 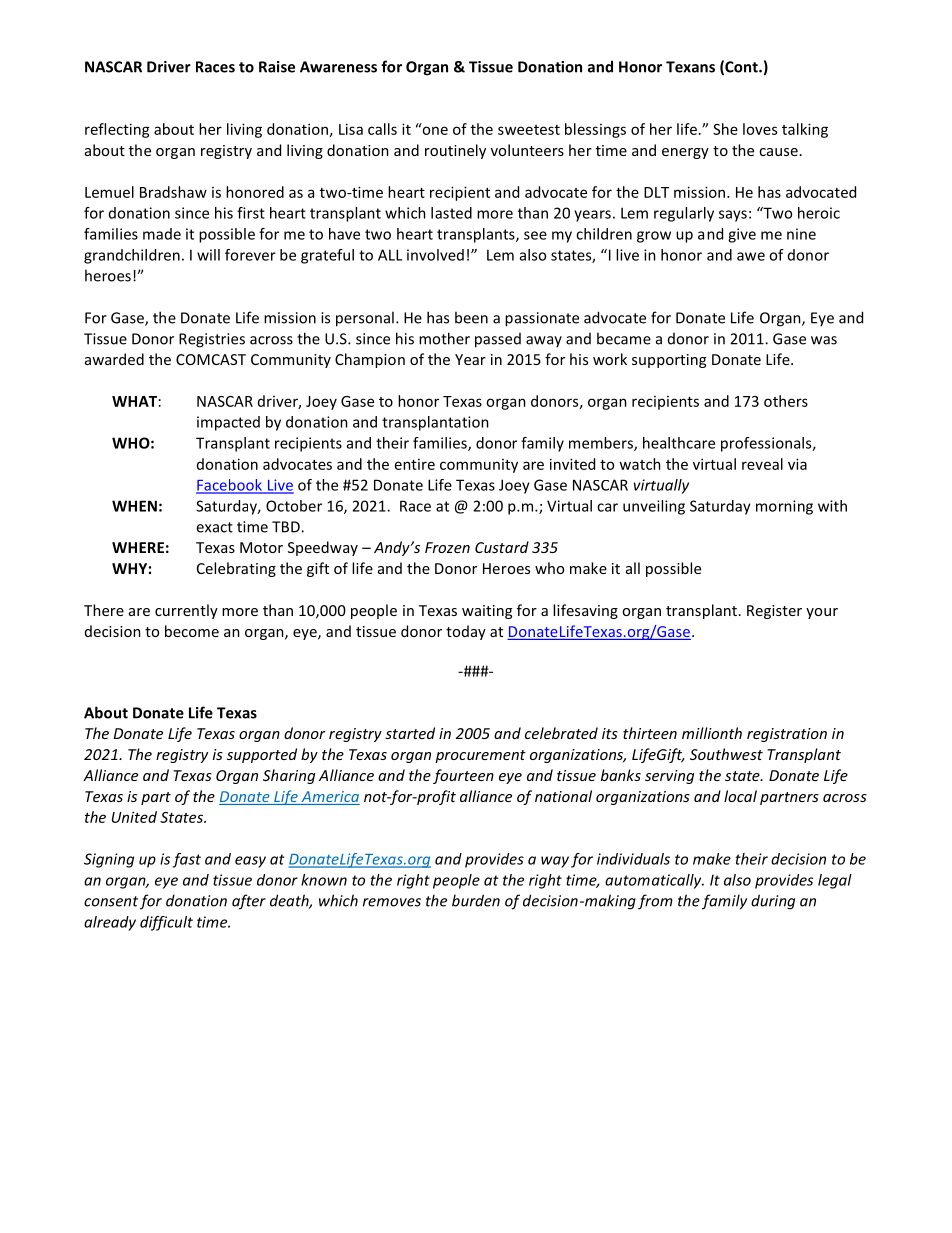 I want to click on sweetest, so click(x=529, y=130).
